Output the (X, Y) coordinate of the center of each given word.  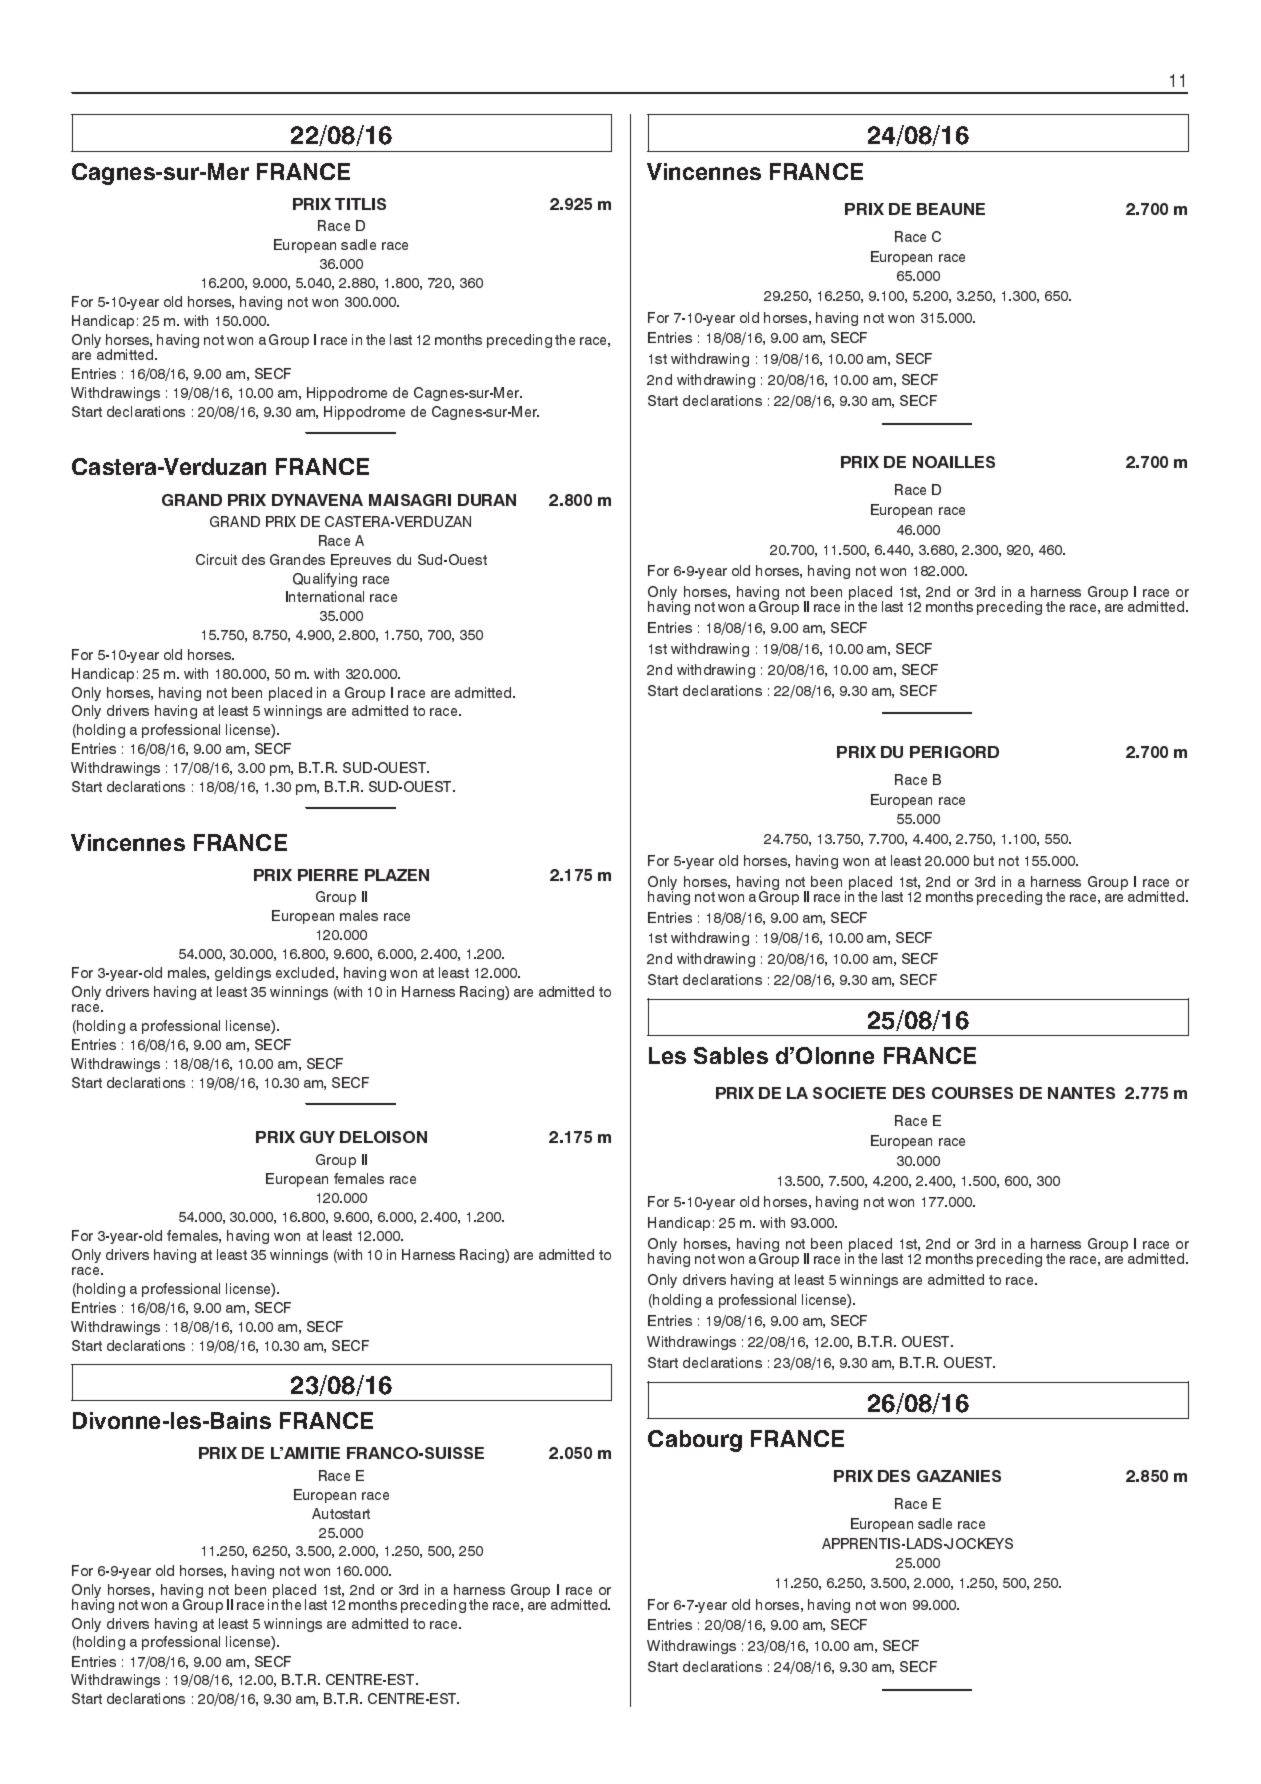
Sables (731, 1055)
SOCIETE (849, 1093)
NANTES (1081, 1093)
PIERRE (328, 875)
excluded (305, 972)
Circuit (216, 559)
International (325, 596)
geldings (243, 974)
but (984, 860)
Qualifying (325, 580)
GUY (317, 1137)
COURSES (972, 1093)
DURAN (487, 500)
